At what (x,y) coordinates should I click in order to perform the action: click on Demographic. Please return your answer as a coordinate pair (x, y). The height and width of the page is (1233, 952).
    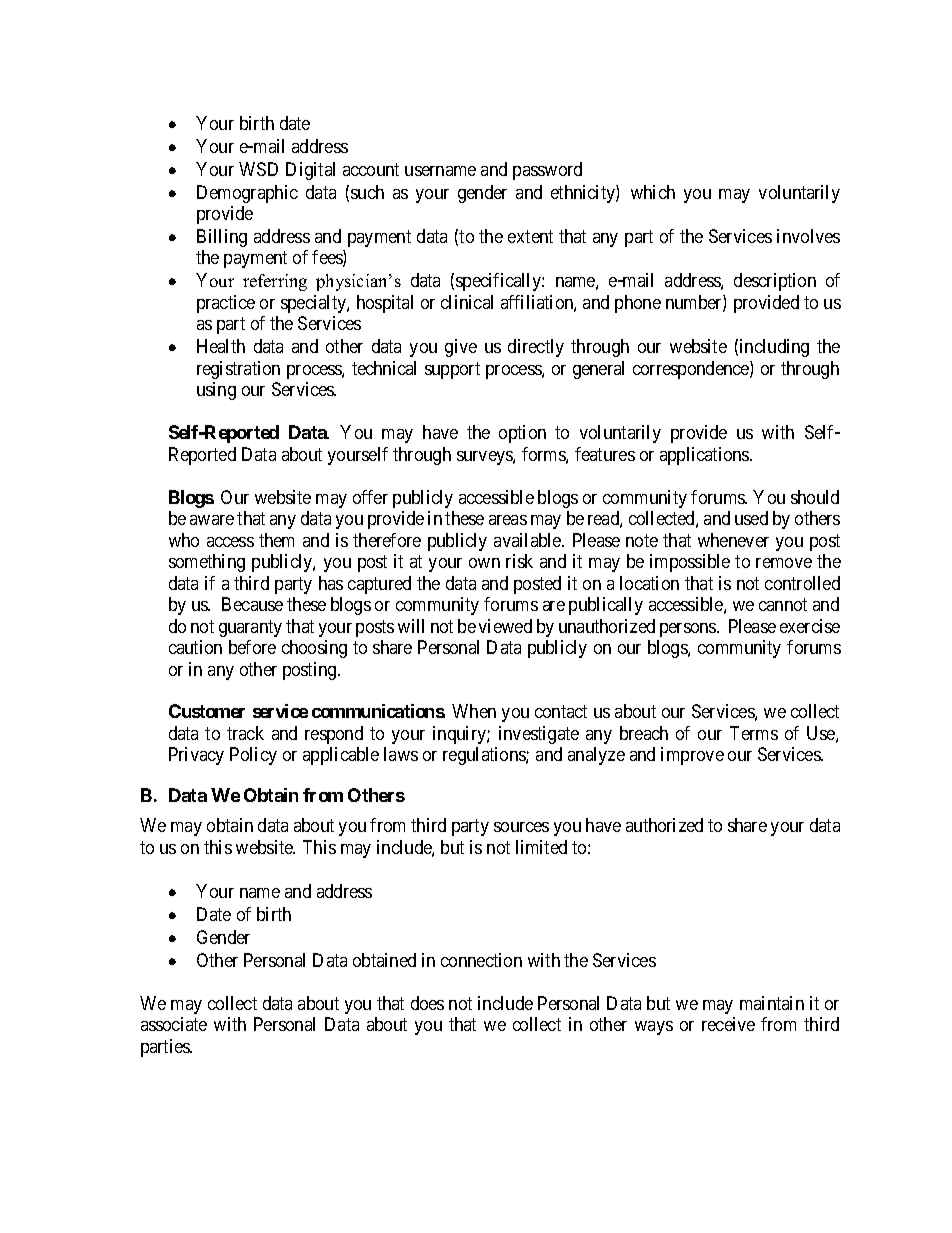
    Looking at the image, I should click on (247, 194).
